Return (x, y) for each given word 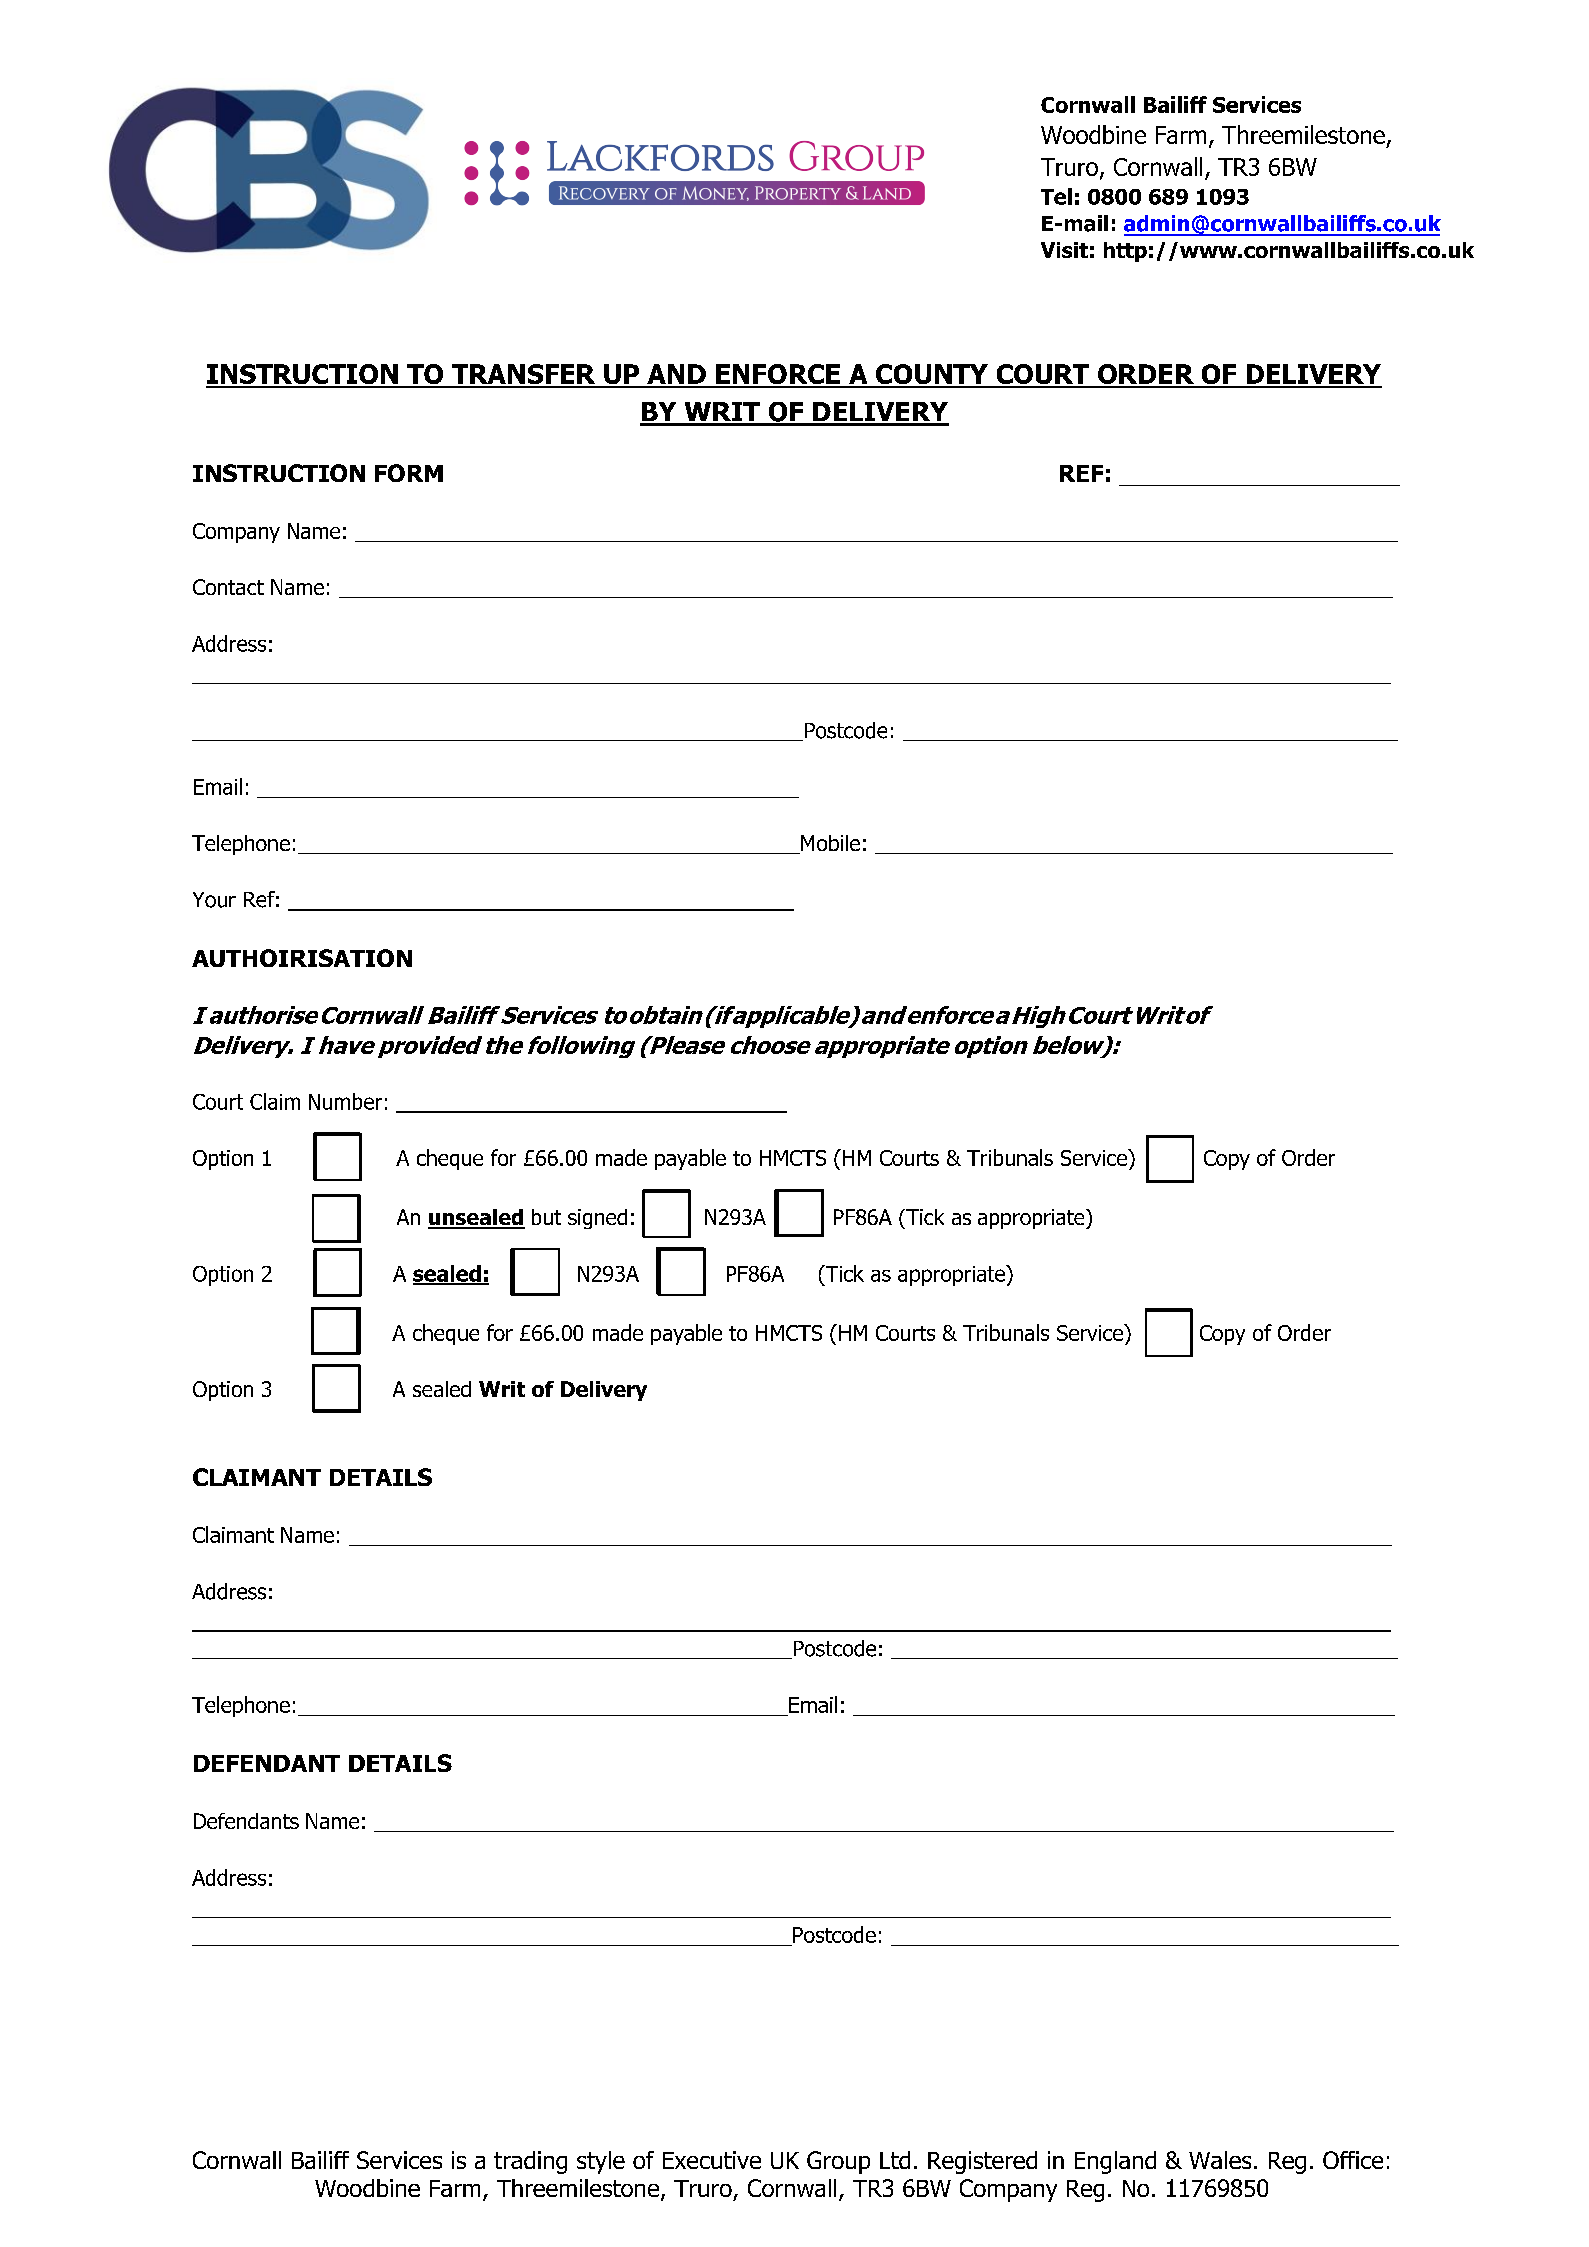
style (601, 2162)
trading (530, 2162)
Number (345, 1101)
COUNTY (932, 375)
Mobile (829, 844)
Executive (712, 2160)
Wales (1220, 2160)
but (546, 1217)
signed (597, 1219)
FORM (409, 473)
